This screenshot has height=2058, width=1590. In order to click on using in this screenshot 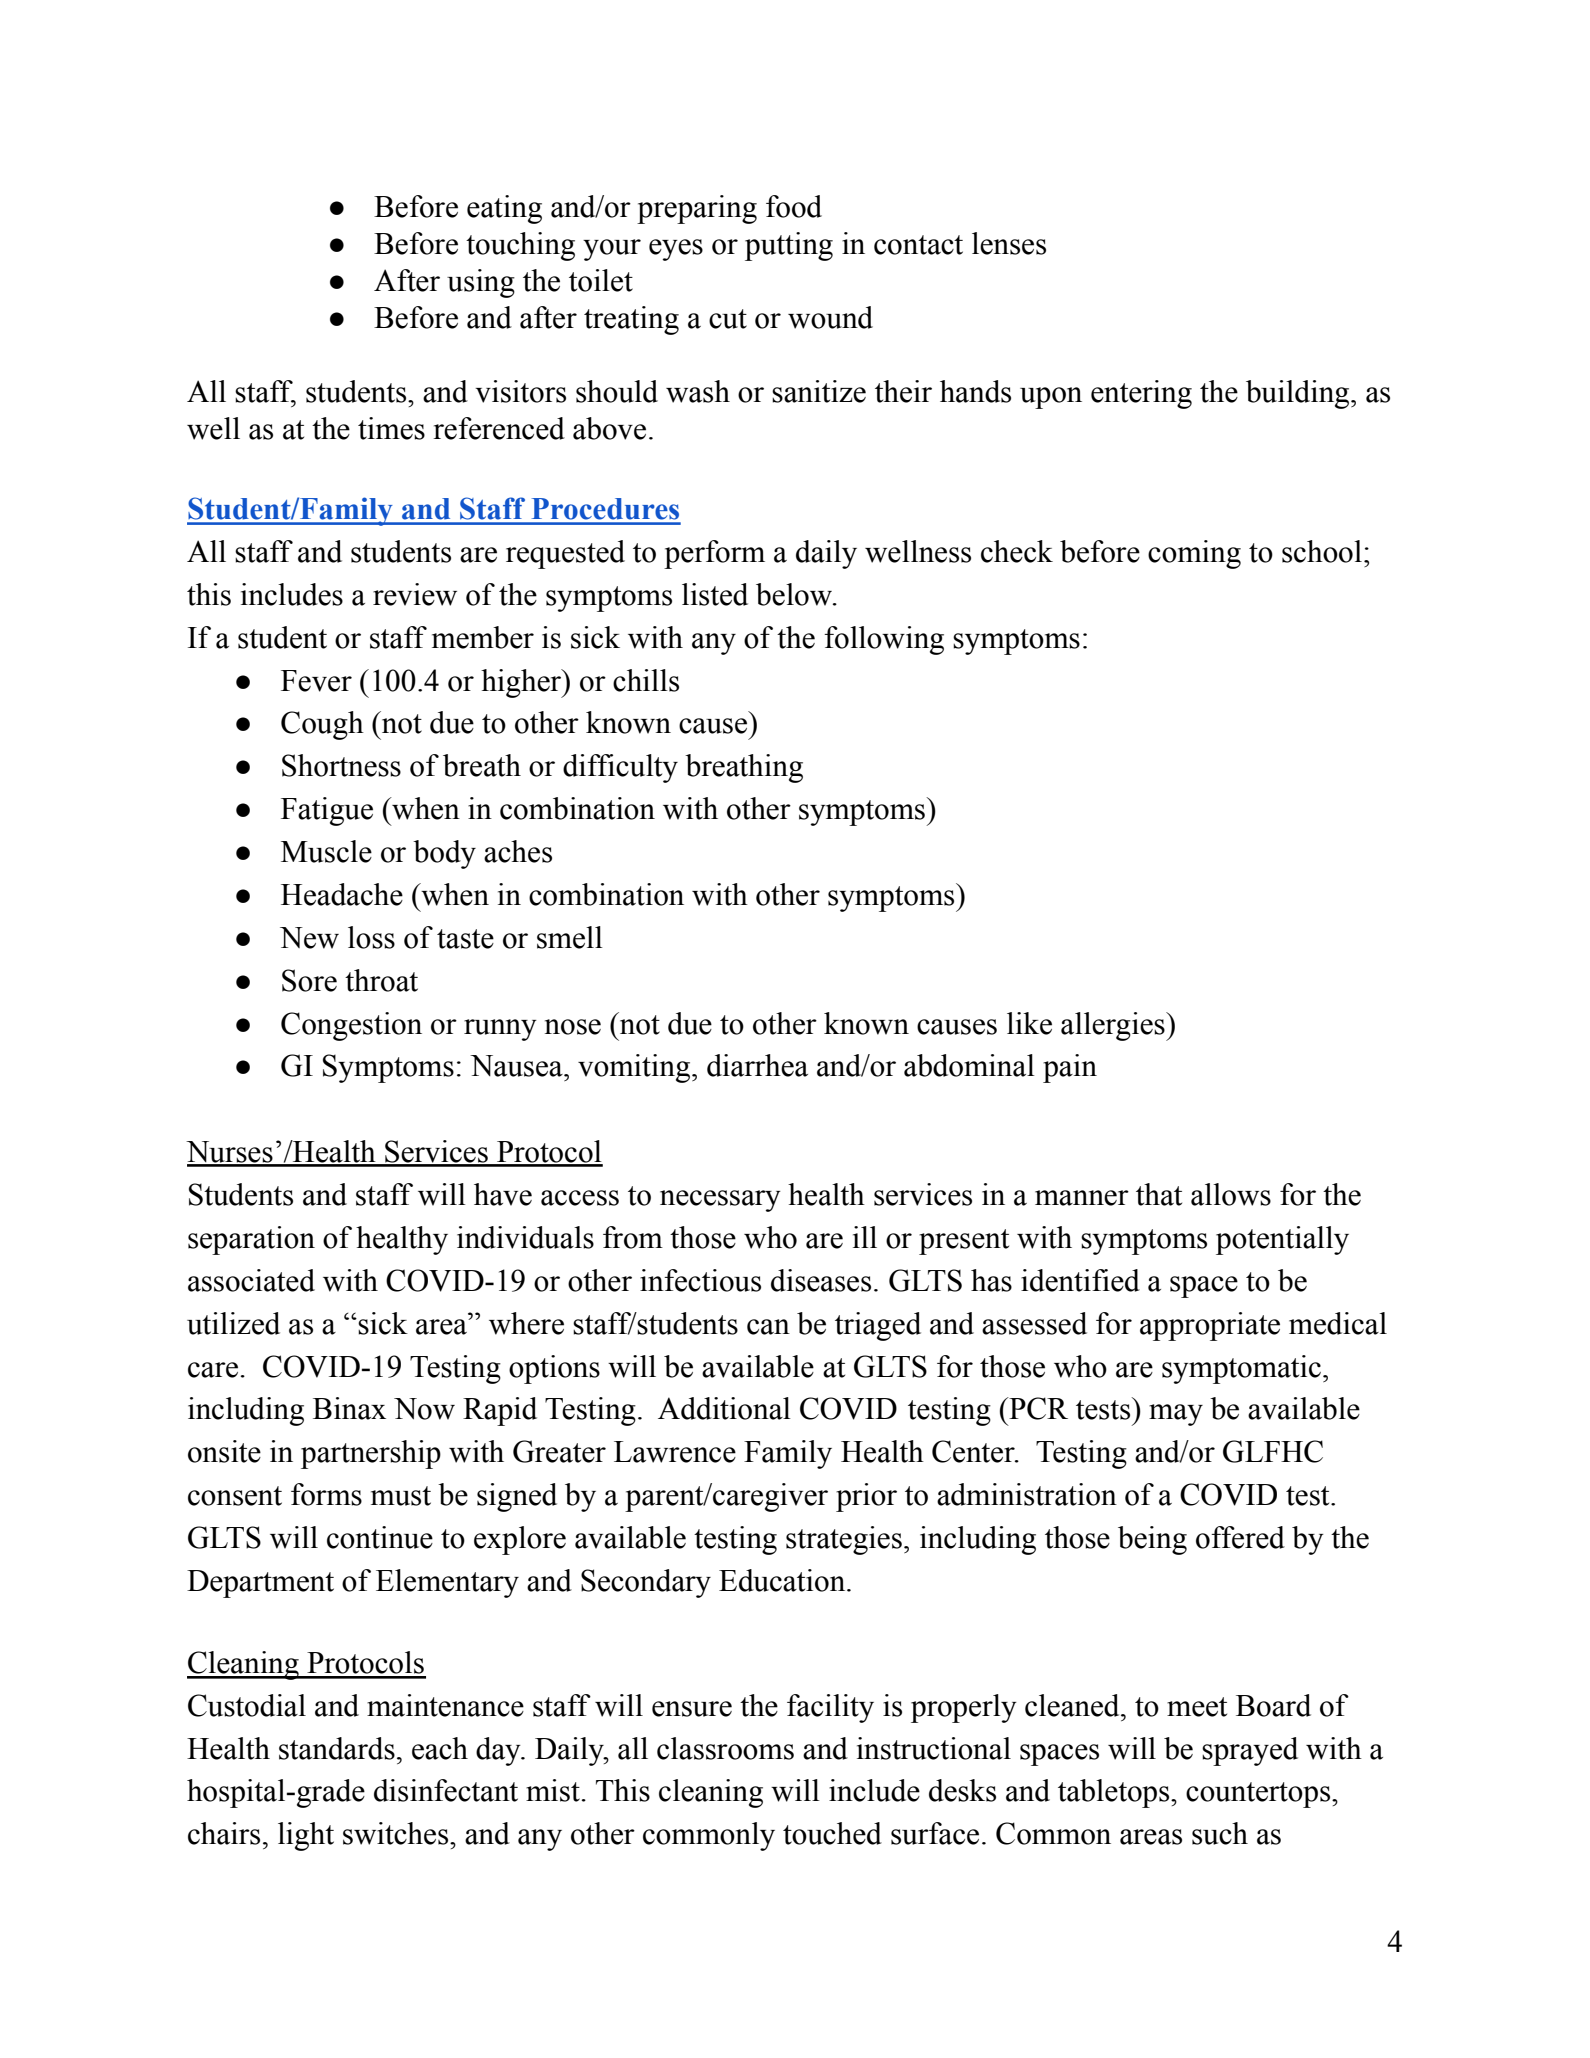, I will do `click(481, 283)`.
